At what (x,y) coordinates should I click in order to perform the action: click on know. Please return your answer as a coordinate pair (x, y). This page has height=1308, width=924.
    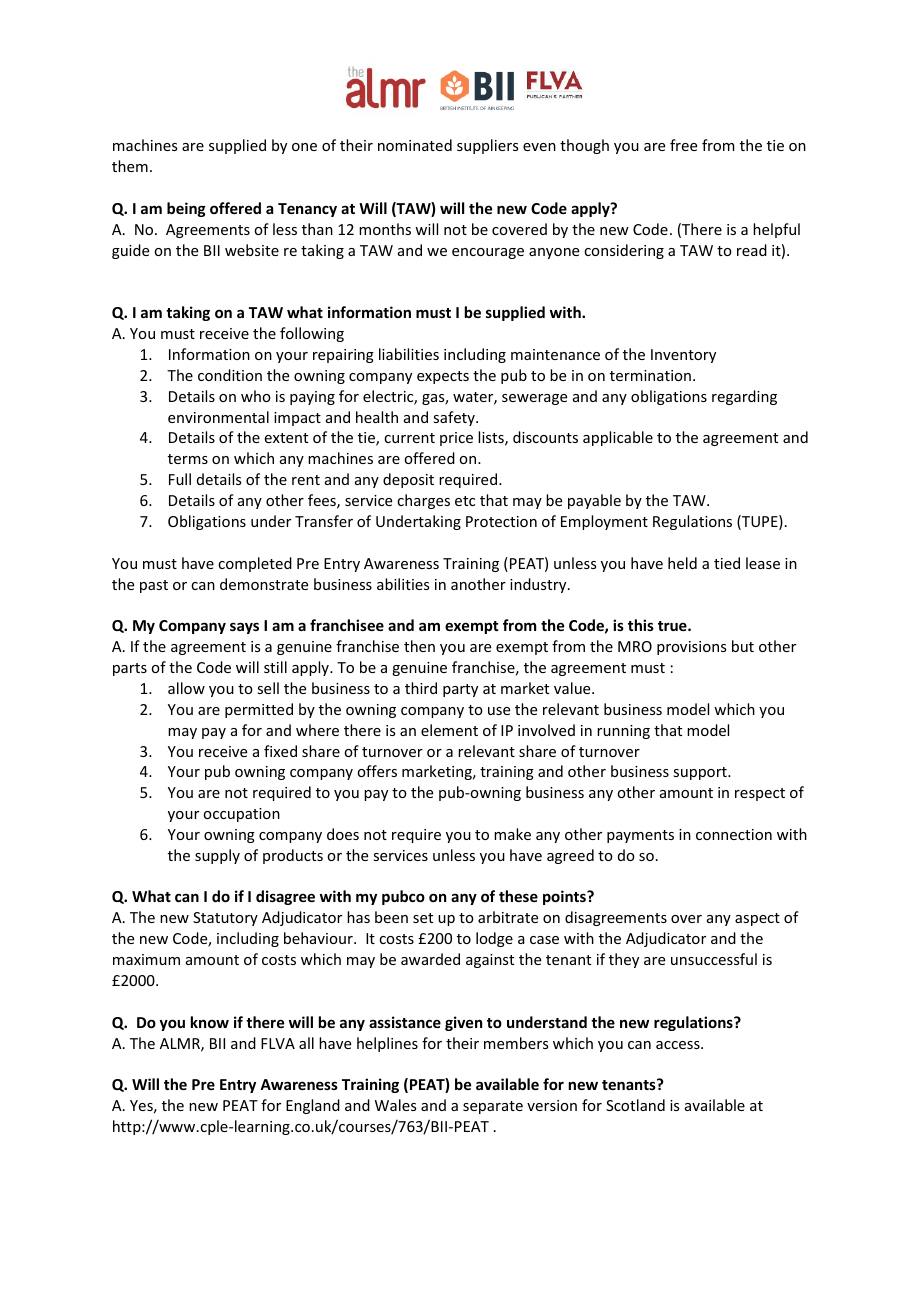
    Looking at the image, I should click on (210, 1022).
